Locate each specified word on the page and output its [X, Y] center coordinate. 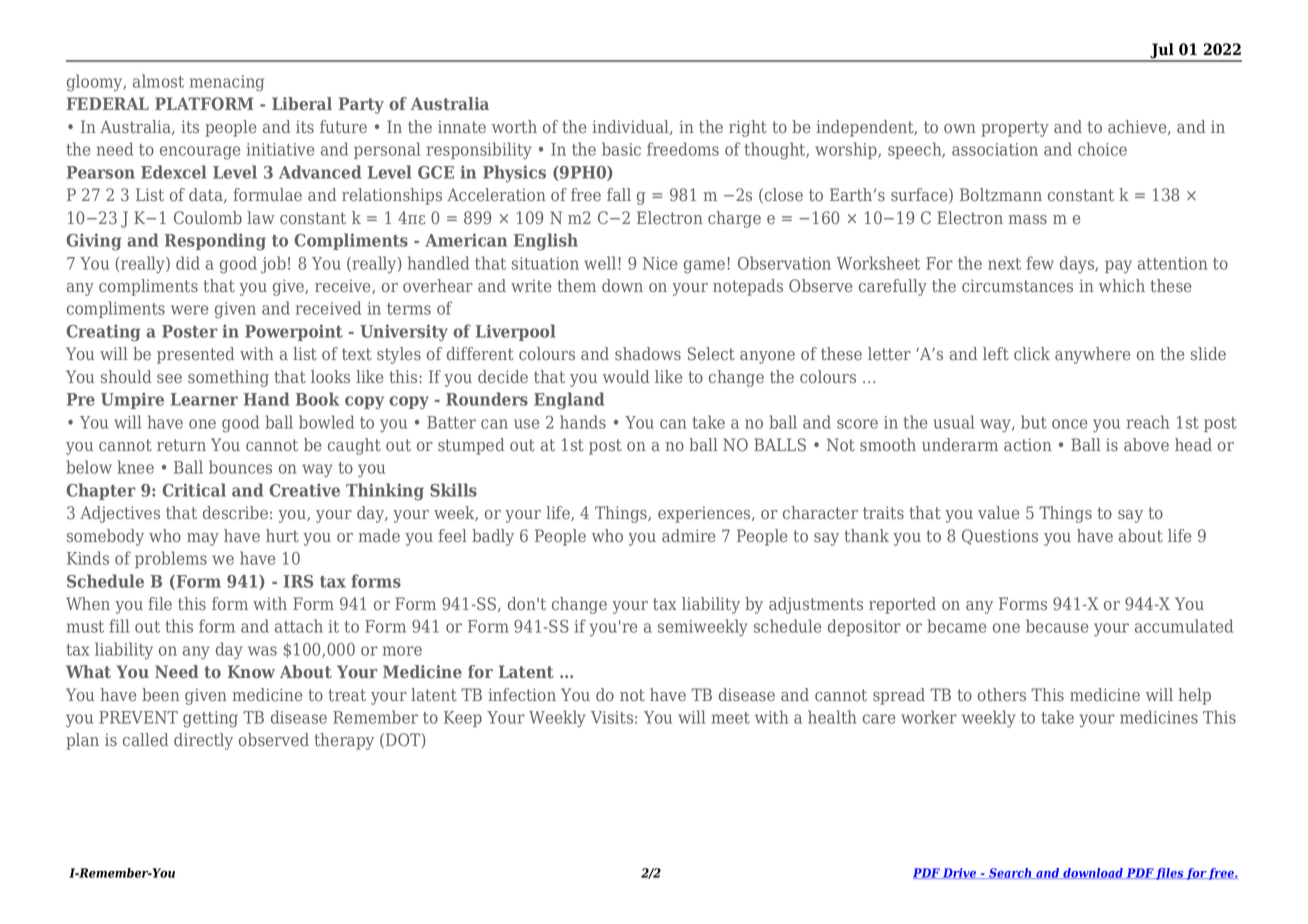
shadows [648, 354]
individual [631, 127]
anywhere [1092, 355]
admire [688, 536]
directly [203, 741]
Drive [960, 873]
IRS [298, 581]
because [1057, 626]
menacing [227, 83]
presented [195, 355]
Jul [1162, 52]
